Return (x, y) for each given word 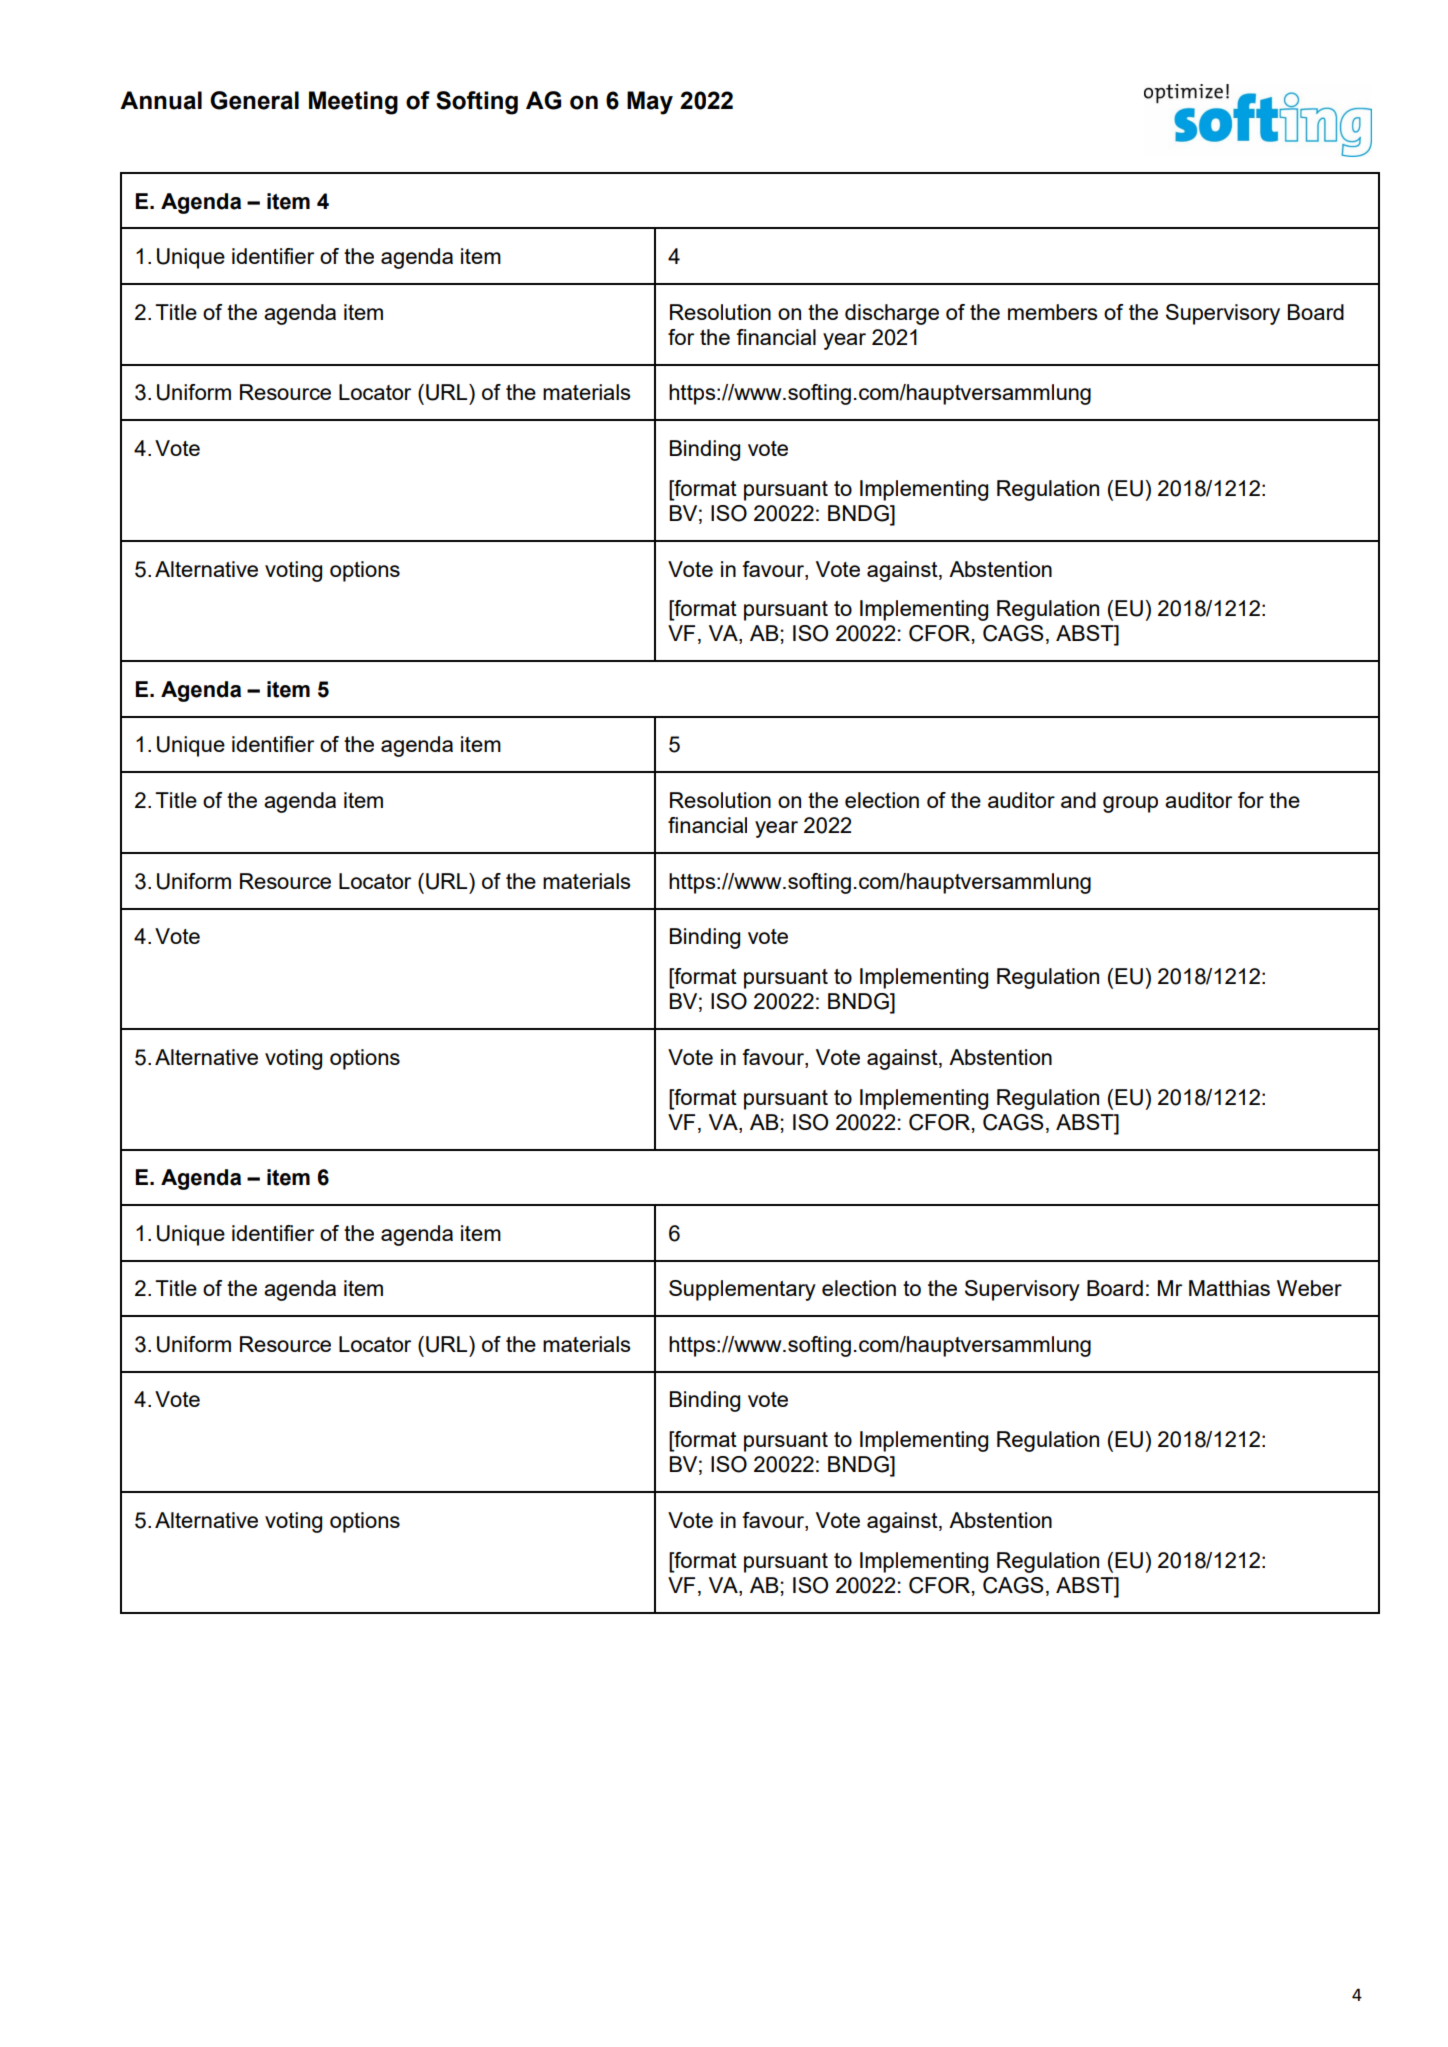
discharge (892, 314)
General (254, 100)
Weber (1309, 1288)
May (650, 103)
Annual (161, 100)
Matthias (1229, 1288)
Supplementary (742, 1290)
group (1130, 804)
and (1078, 800)
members (1053, 312)
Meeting (353, 103)
